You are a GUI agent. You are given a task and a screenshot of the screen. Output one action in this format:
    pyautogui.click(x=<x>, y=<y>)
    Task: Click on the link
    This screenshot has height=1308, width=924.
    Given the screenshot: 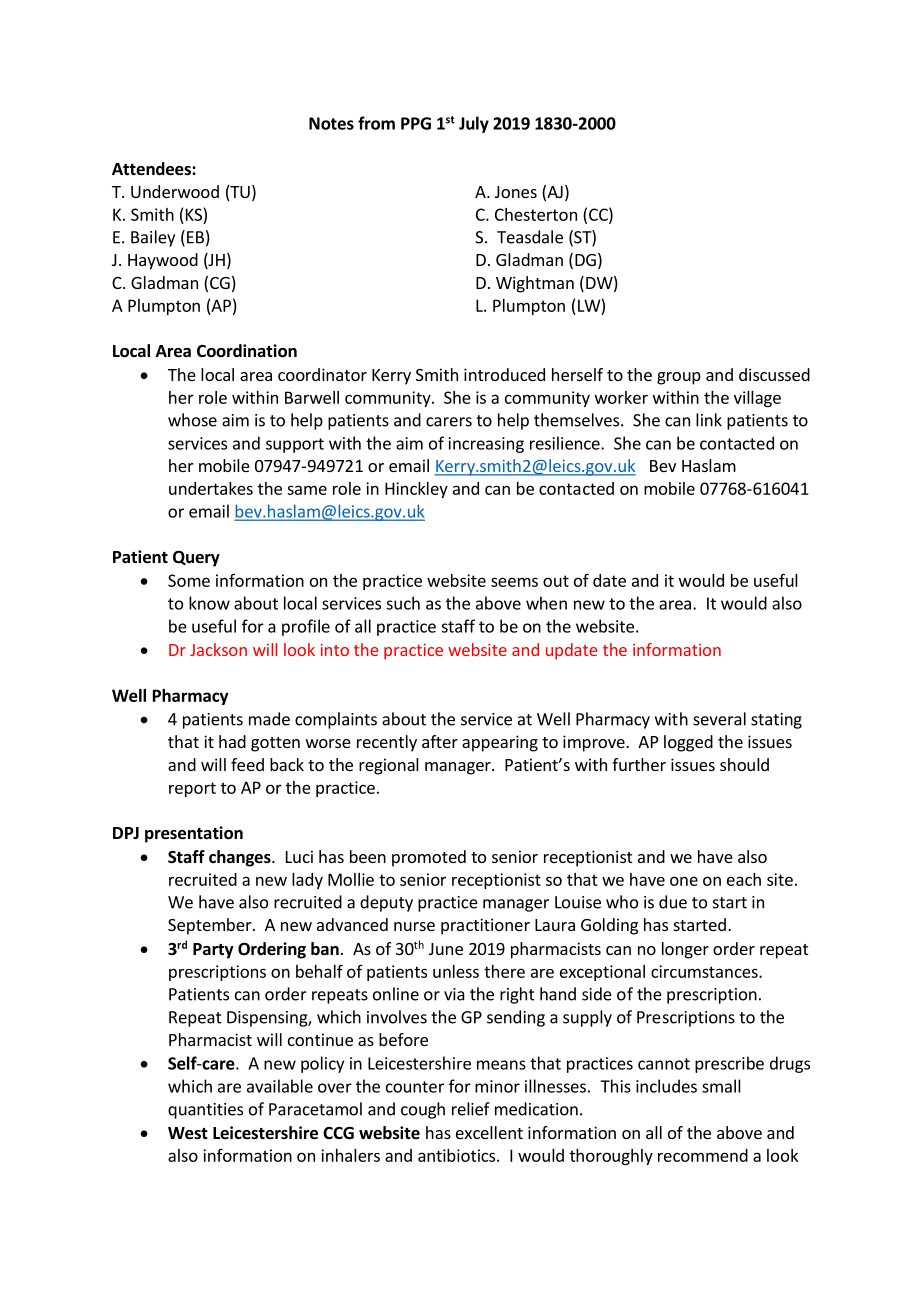 What is the action you would take?
    pyautogui.click(x=709, y=420)
